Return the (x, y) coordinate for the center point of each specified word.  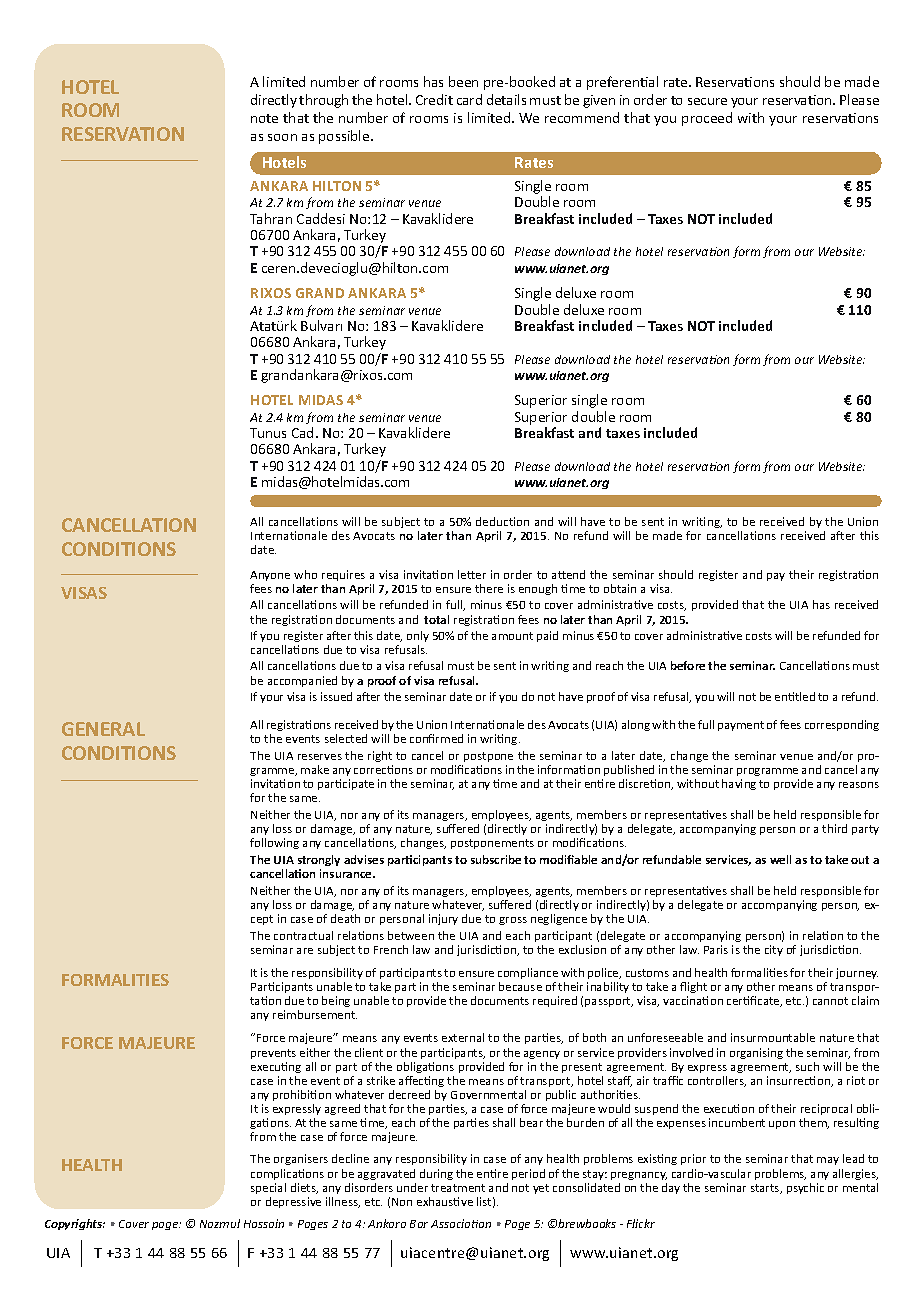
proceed (707, 119)
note (264, 118)
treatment (458, 1188)
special (268, 1188)
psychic (805, 1188)
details (506, 99)
